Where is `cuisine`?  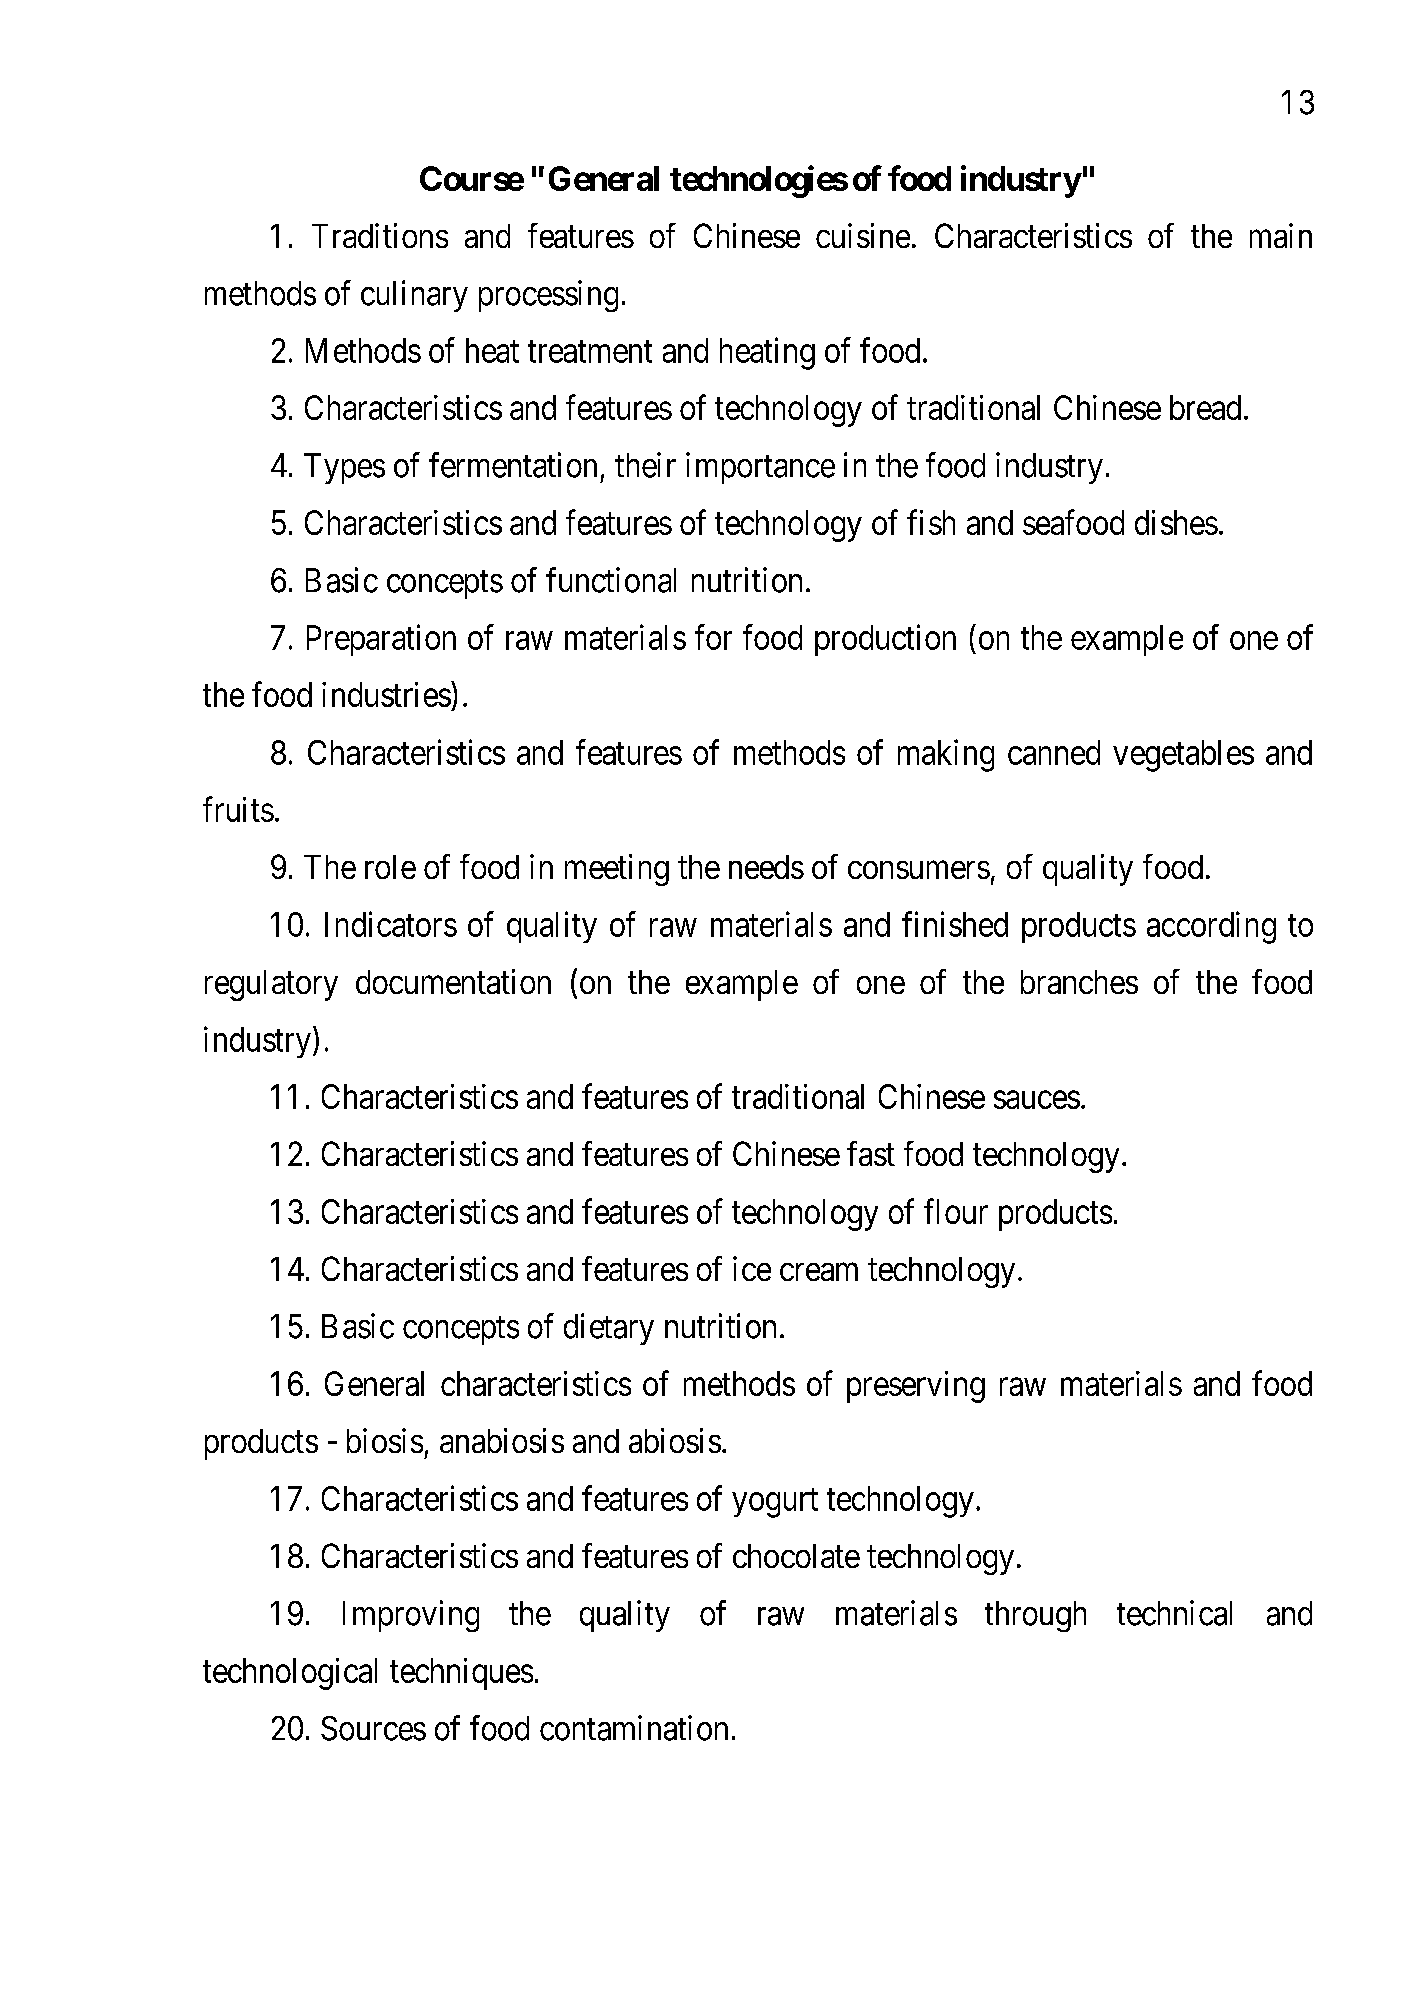
cuisine is located at coordinates (863, 235).
